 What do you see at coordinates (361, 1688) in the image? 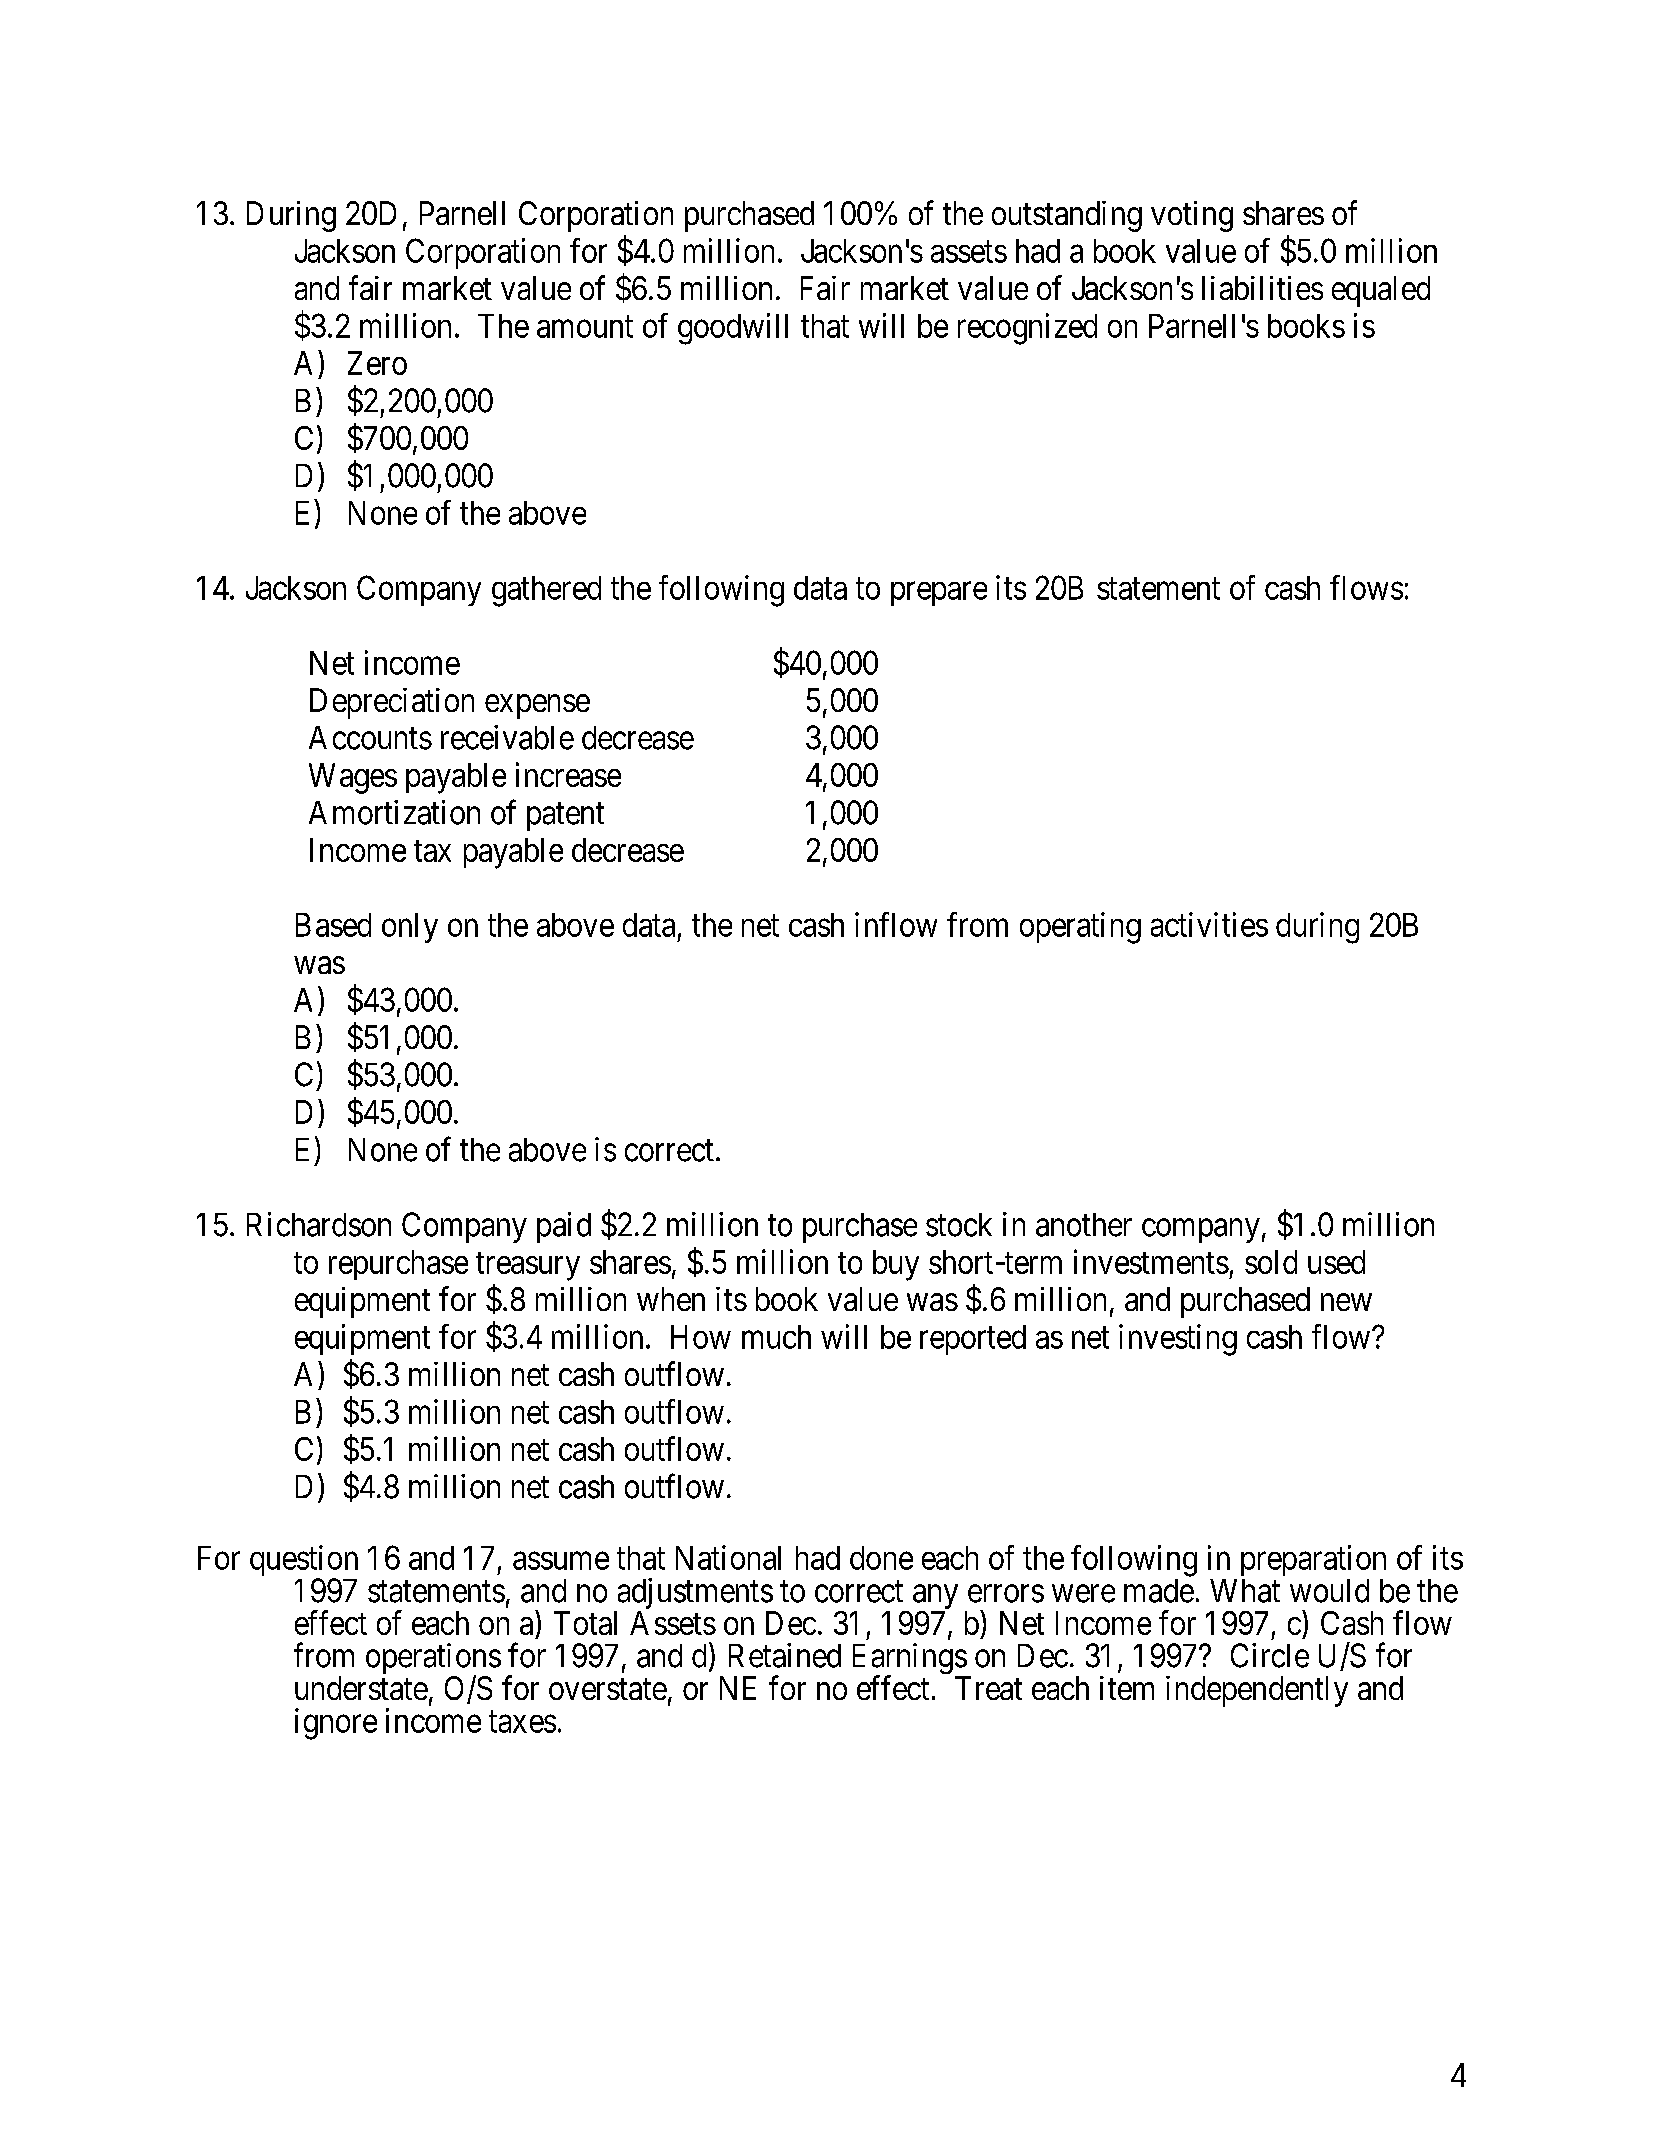
I see `understate` at bounding box center [361, 1688].
